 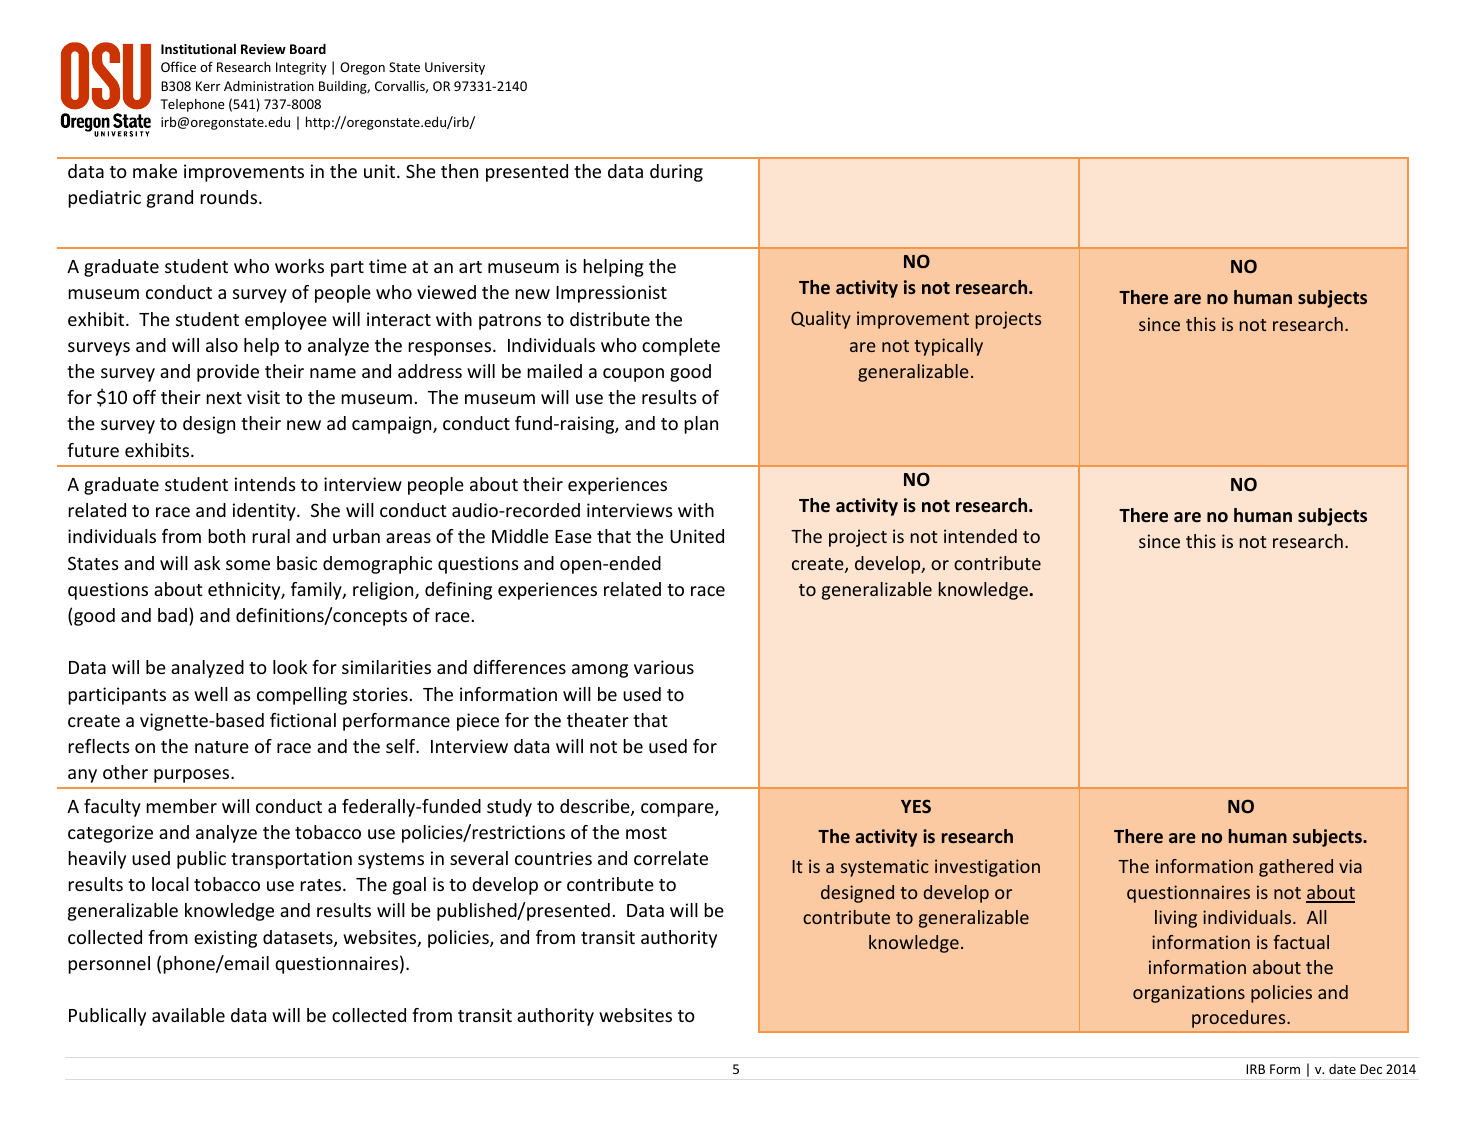 What do you see at coordinates (885, 868) in the screenshot?
I see `systematic` at bounding box center [885, 868].
